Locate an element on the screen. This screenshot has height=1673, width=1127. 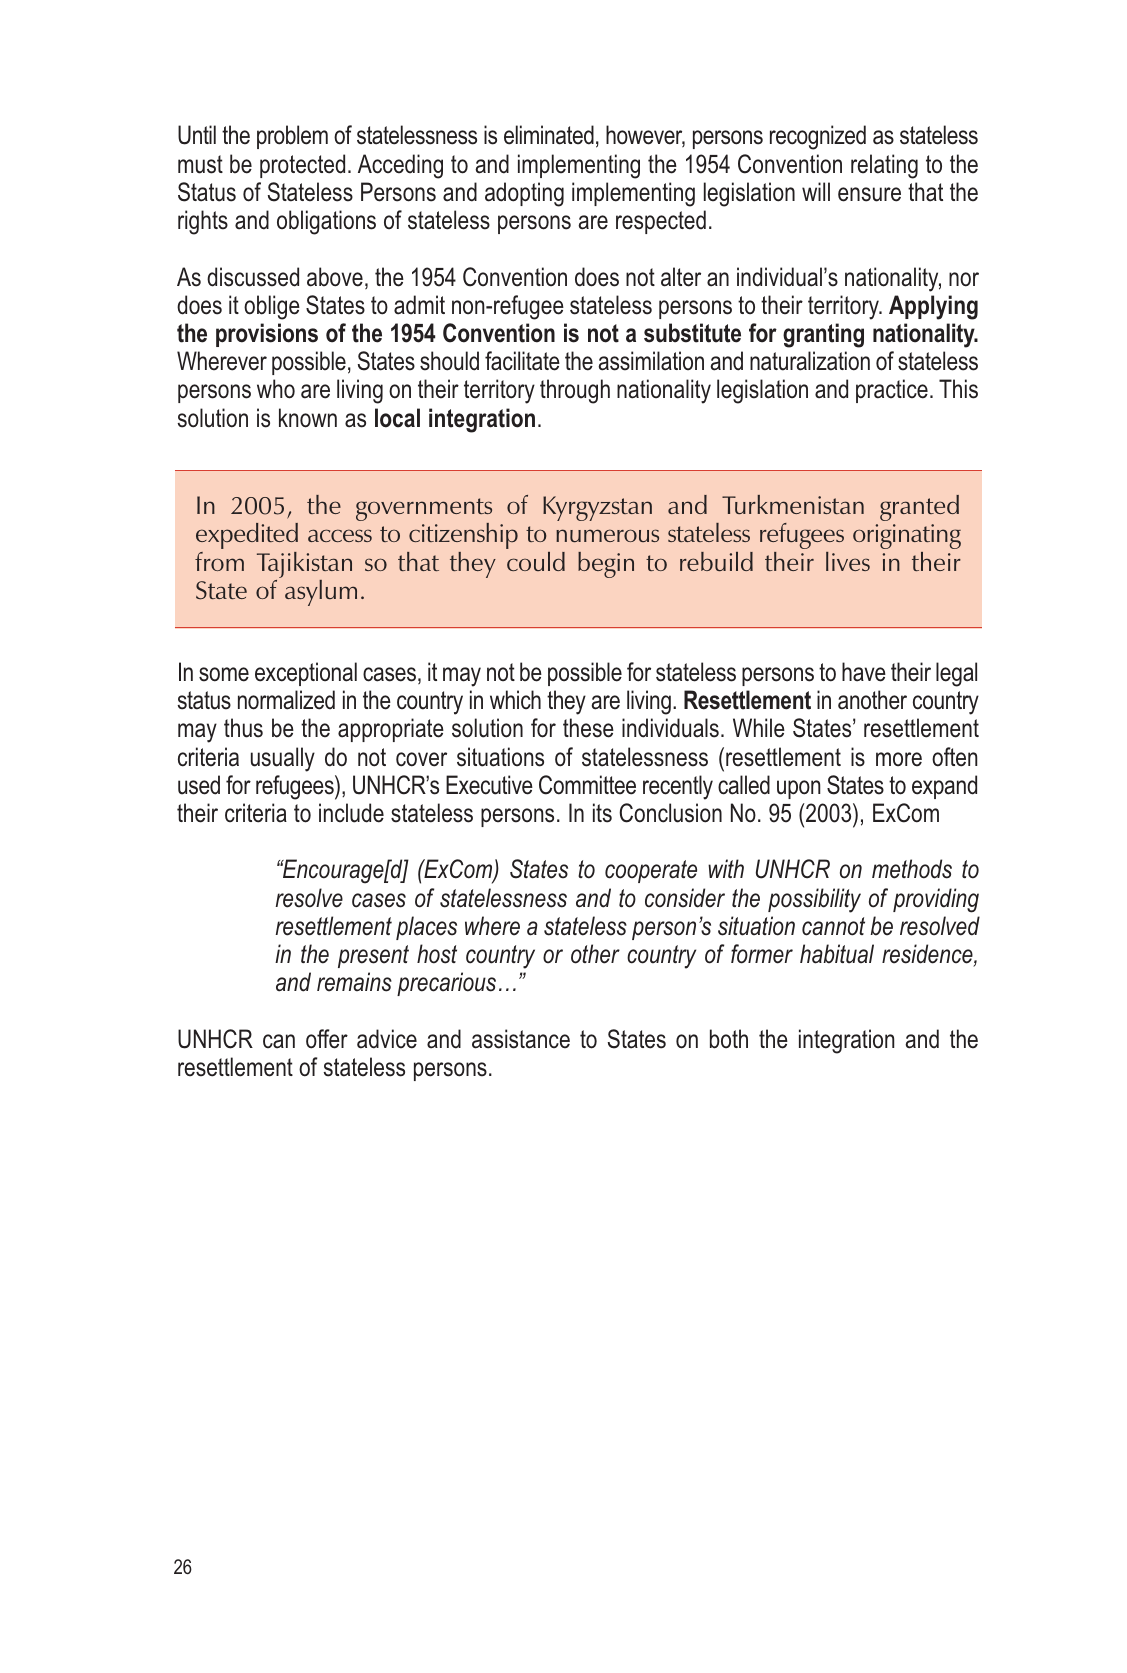
assistance is located at coordinates (521, 1039).
